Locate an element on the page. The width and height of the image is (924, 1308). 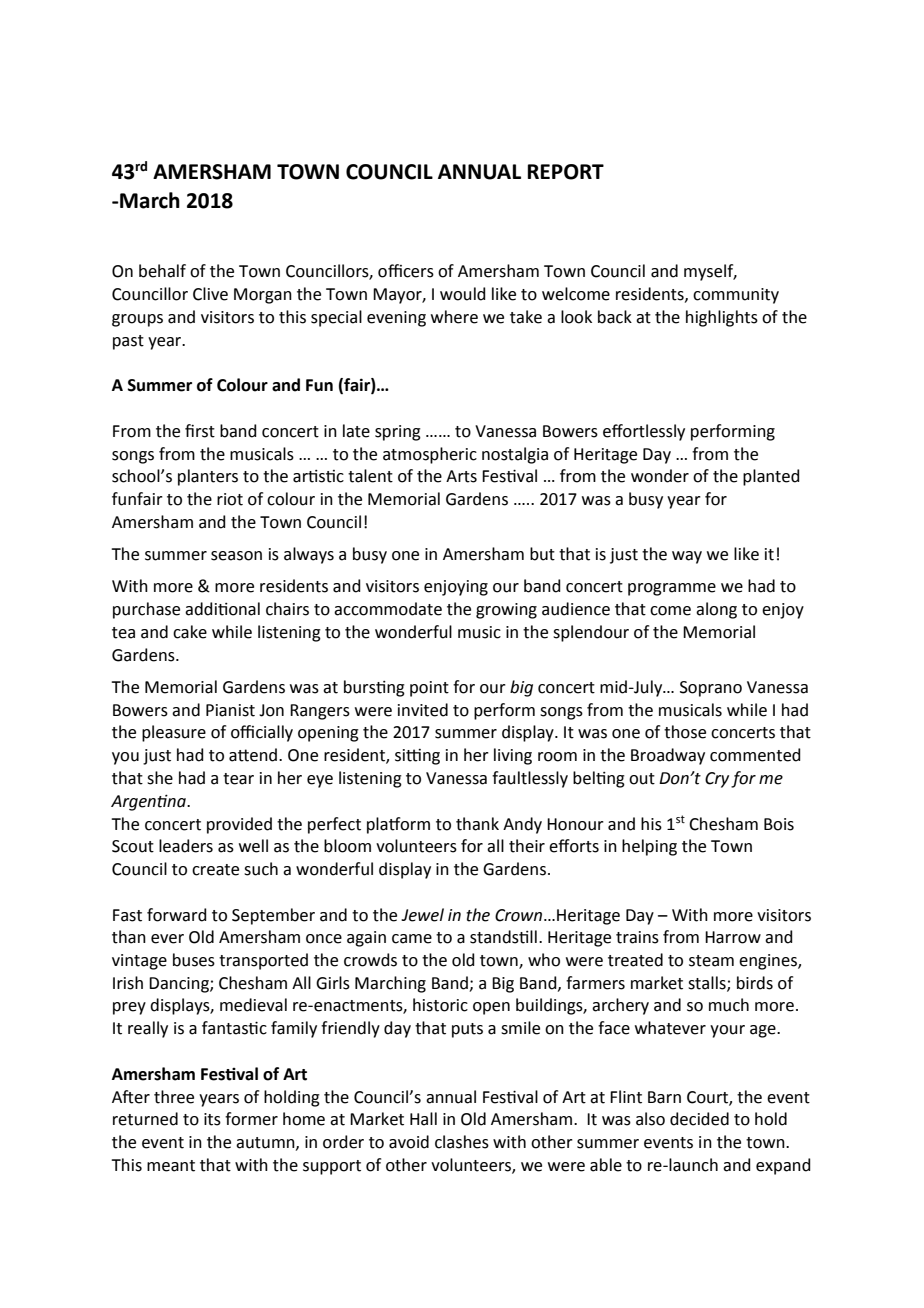
Cry is located at coordinates (717, 780).
